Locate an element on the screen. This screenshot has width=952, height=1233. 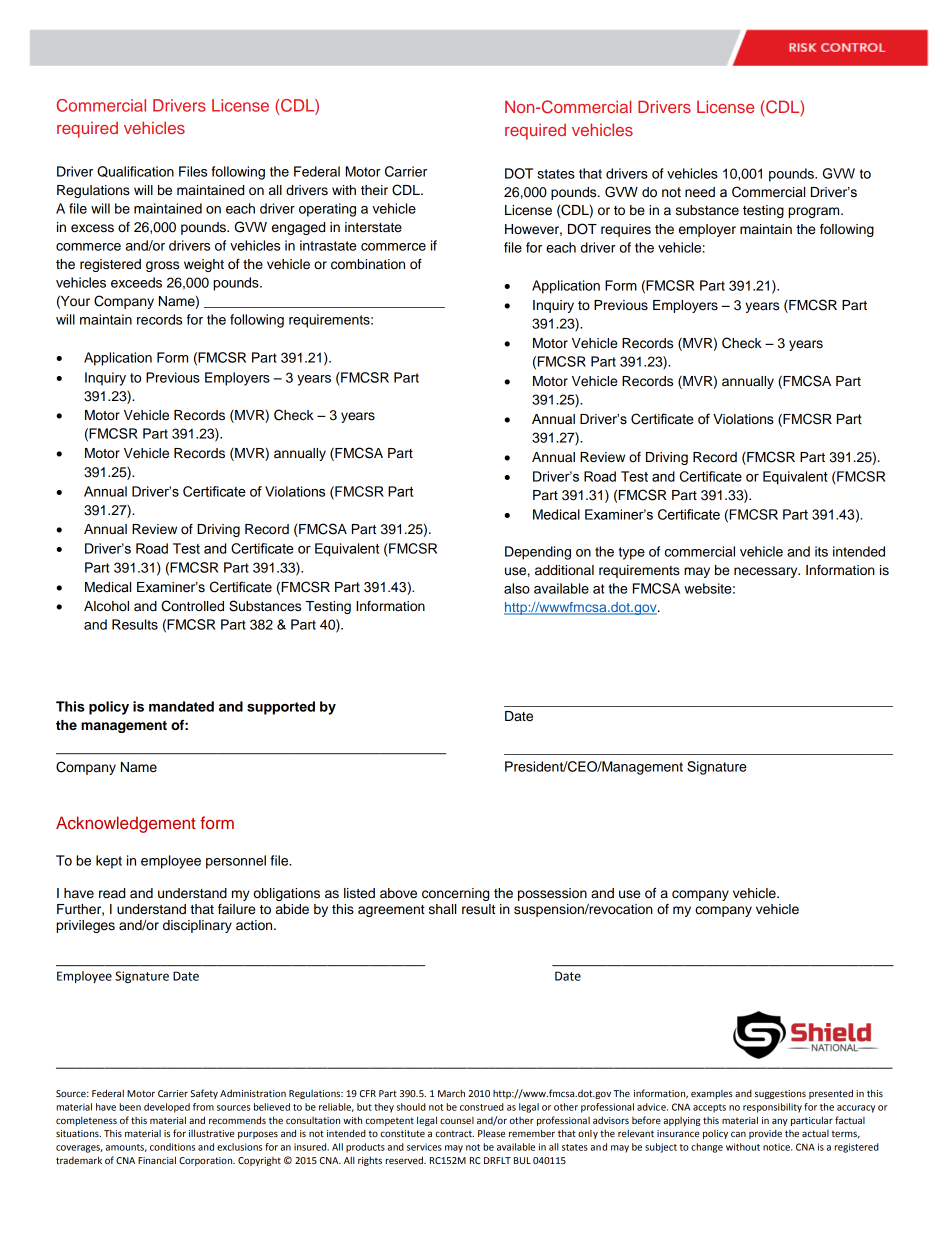
necessary is located at coordinates (767, 572).
